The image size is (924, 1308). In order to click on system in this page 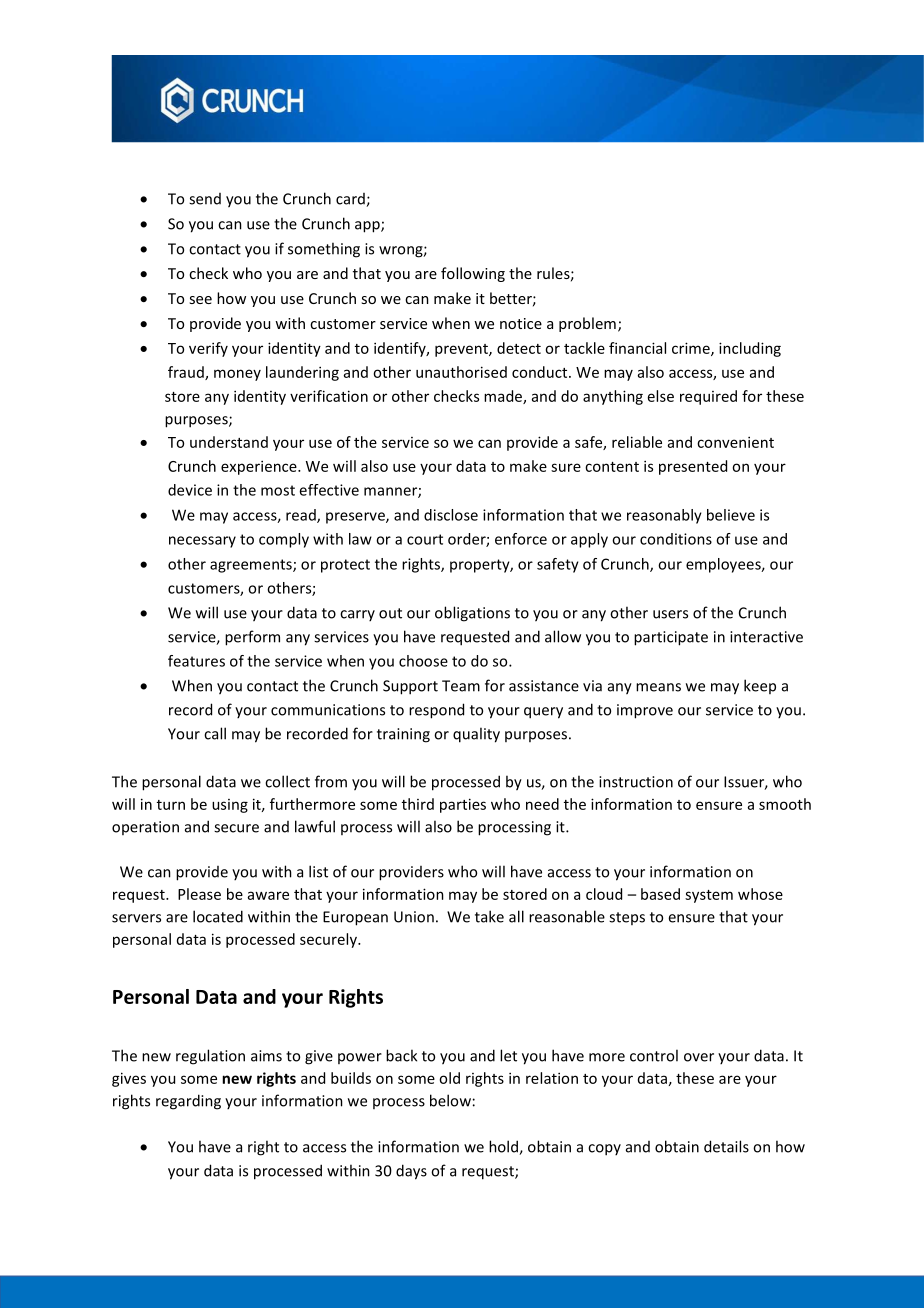, I will do `click(709, 896)`.
